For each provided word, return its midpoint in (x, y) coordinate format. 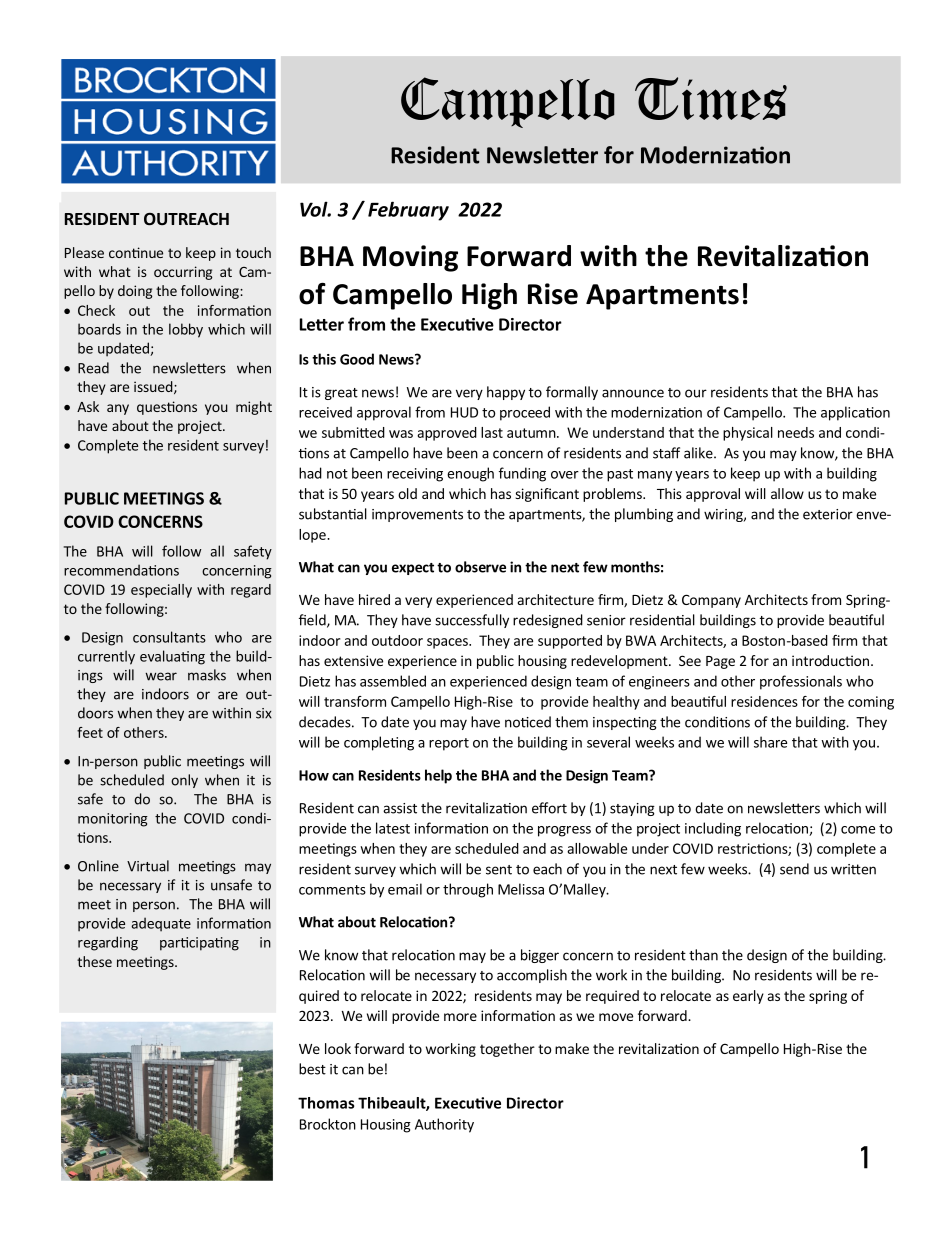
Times (711, 98)
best (312, 1069)
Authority (444, 1125)
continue (136, 252)
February (408, 211)
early (748, 997)
